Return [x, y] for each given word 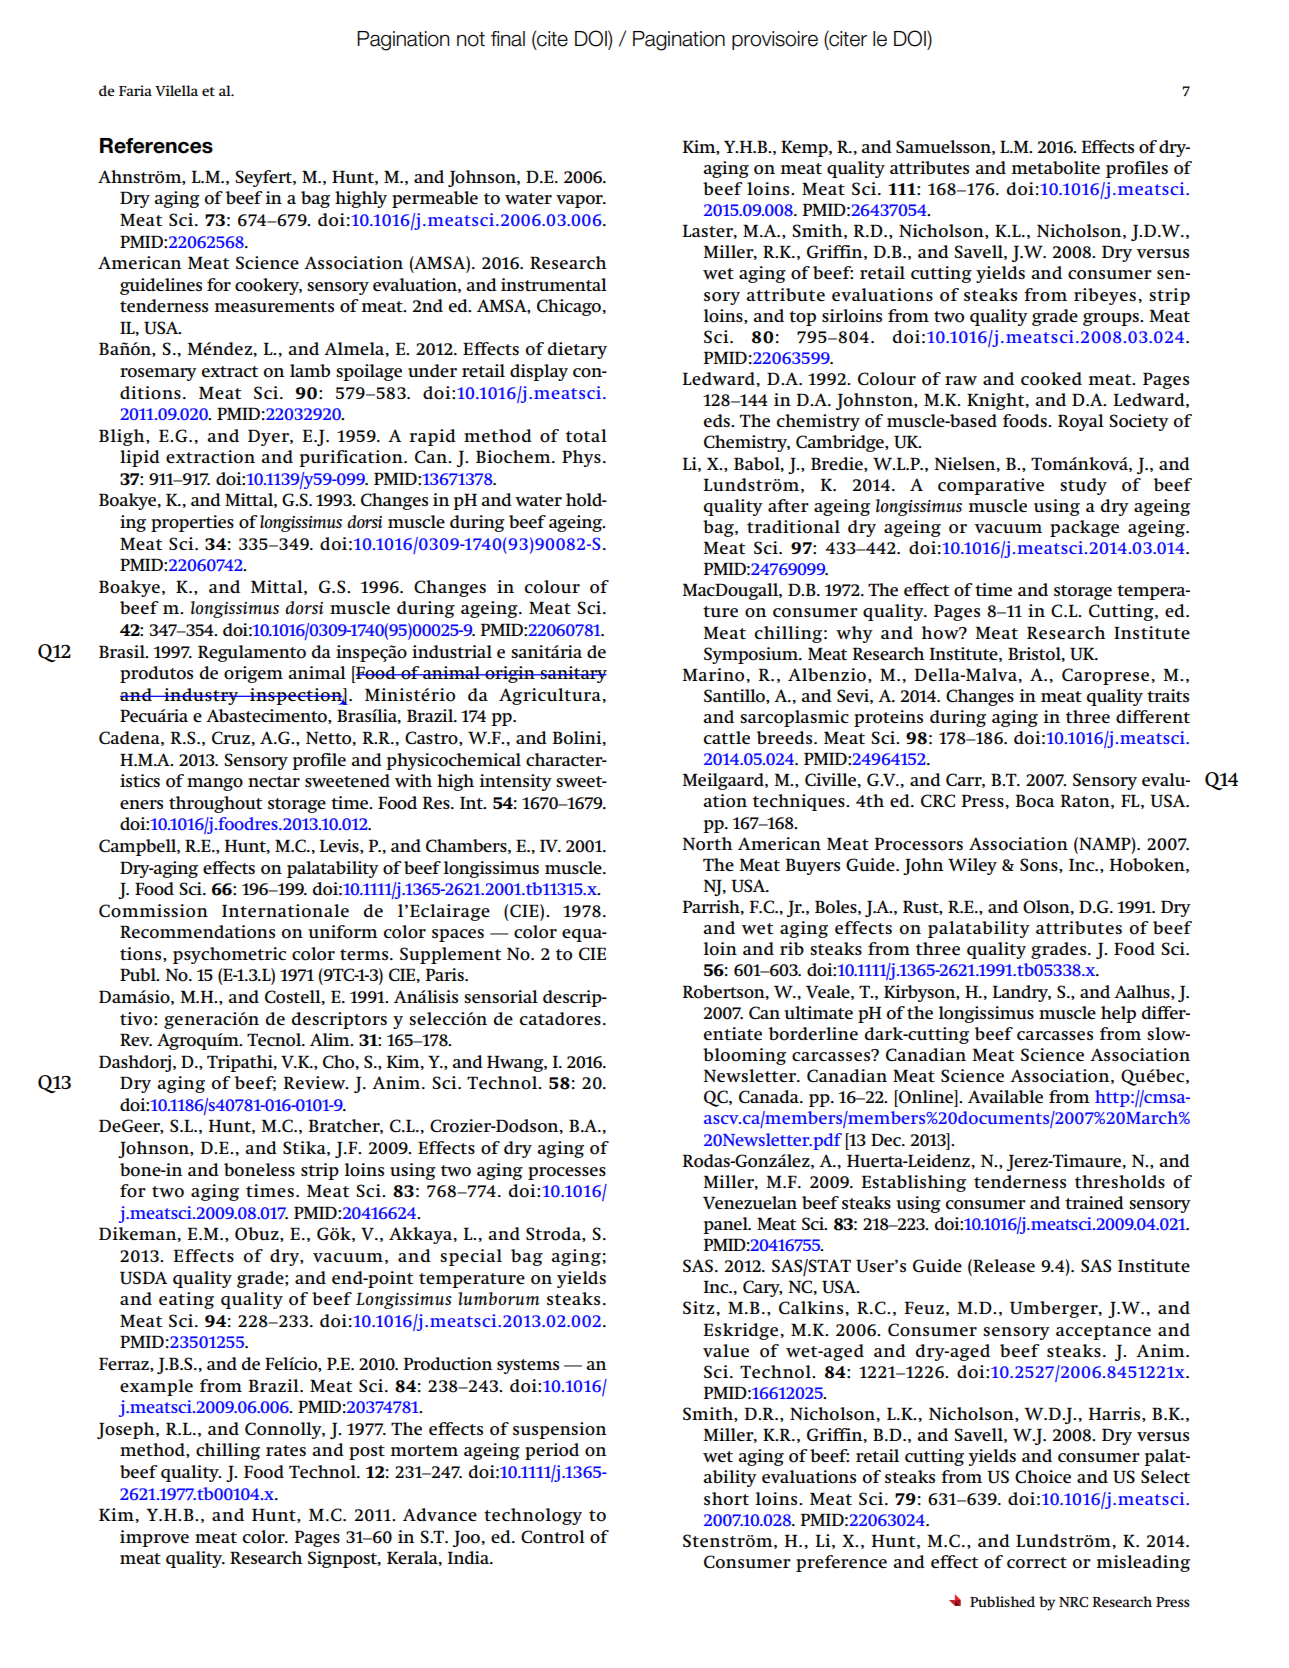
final [508, 39]
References [156, 146]
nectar [274, 781]
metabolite [1055, 168]
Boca [1035, 801]
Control [553, 1537]
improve [154, 1538]
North [707, 844]
